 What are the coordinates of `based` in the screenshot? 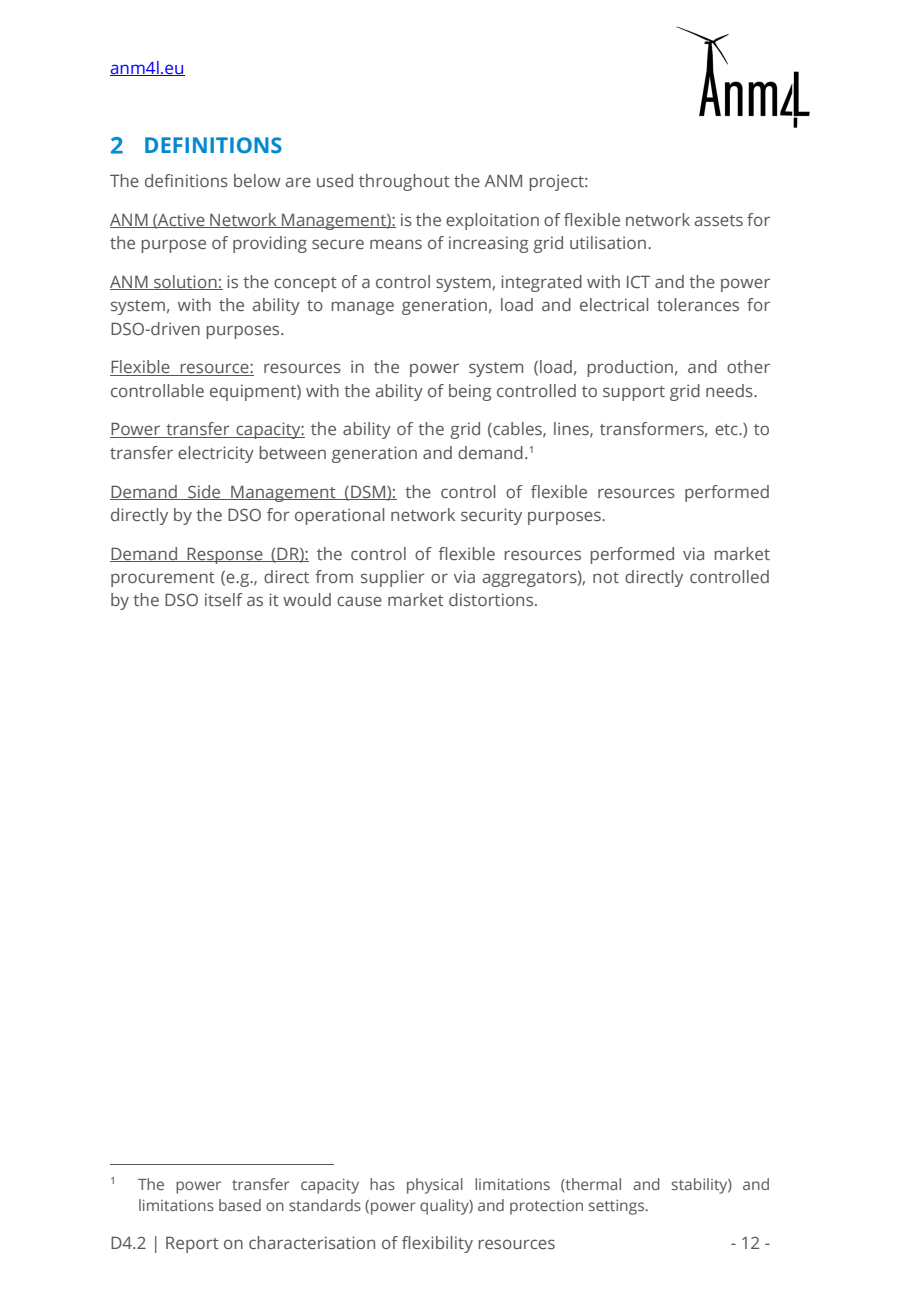 It's located at (240, 1205).
